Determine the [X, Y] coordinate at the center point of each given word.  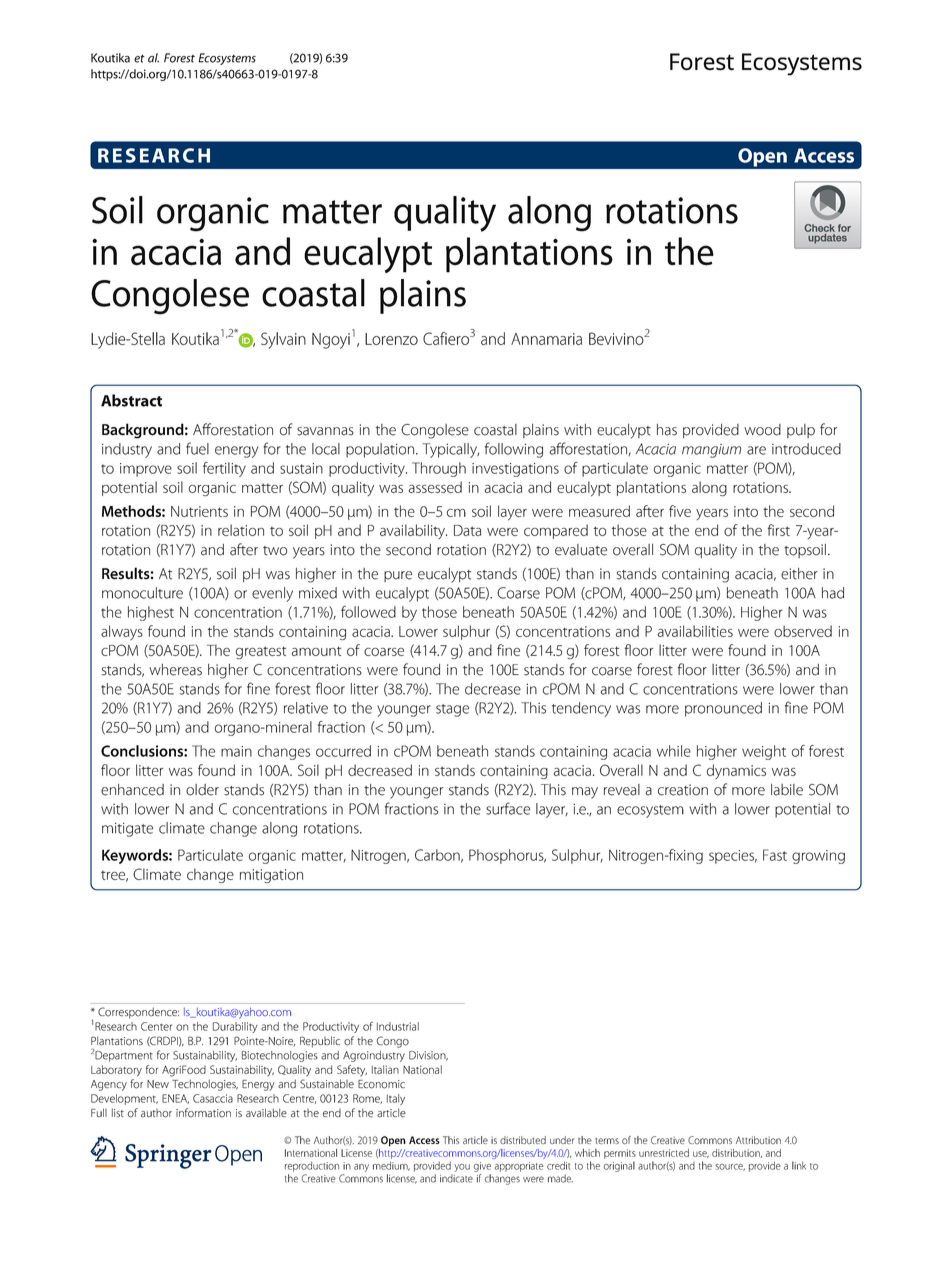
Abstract [131, 400]
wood [762, 430]
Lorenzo [391, 339]
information [203, 1113]
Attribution [758, 1140]
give [482, 1167]
